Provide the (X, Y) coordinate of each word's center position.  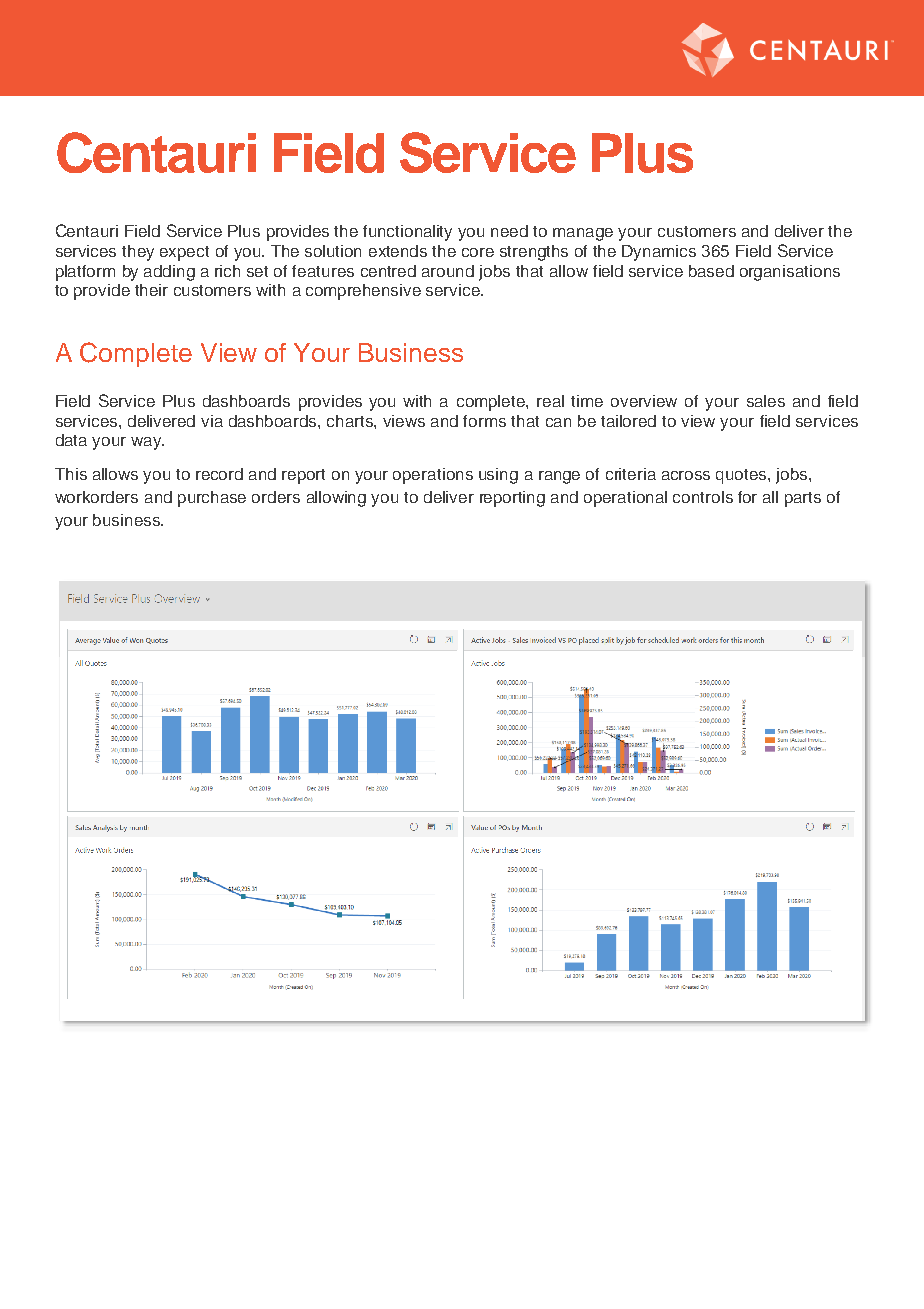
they (138, 253)
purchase (212, 499)
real (550, 401)
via (212, 421)
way (147, 443)
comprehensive (363, 292)
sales (766, 401)
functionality (407, 233)
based (711, 271)
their (151, 290)
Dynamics (659, 253)
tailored (628, 421)
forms (484, 421)
